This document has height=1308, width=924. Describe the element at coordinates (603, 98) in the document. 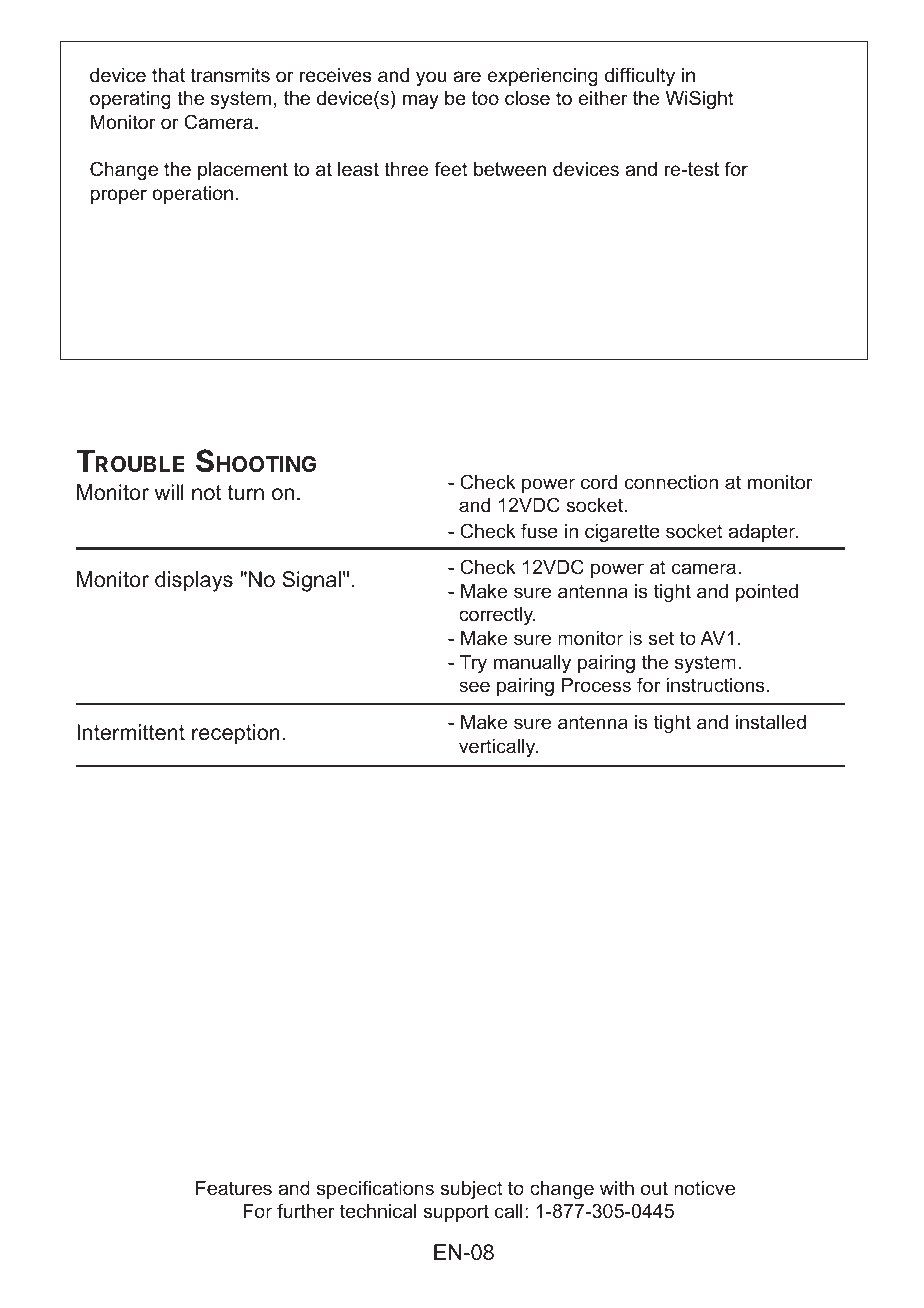

I see `either` at that location.
